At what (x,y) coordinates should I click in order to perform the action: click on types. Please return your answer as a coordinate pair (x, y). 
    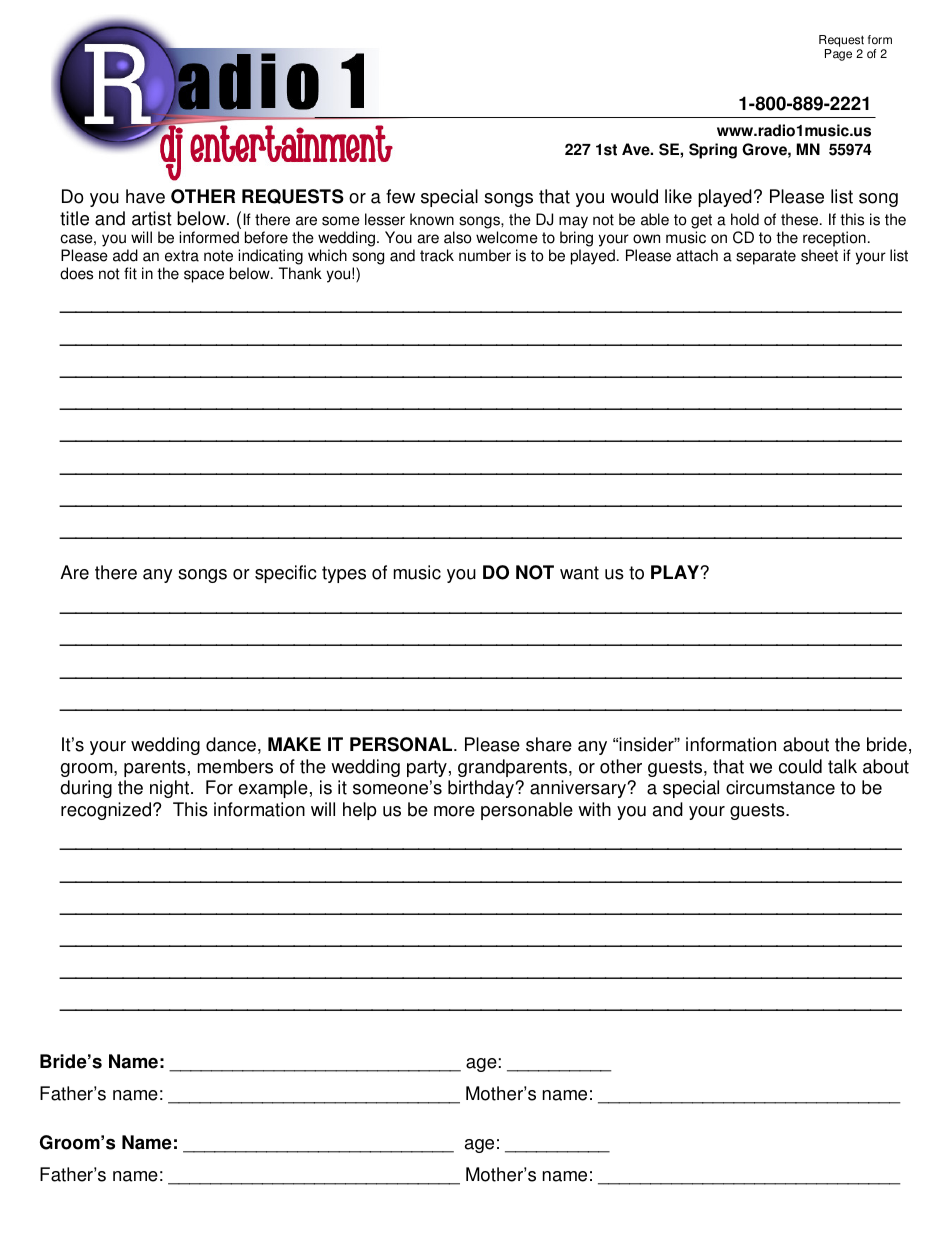
    Looking at the image, I should click on (344, 574).
